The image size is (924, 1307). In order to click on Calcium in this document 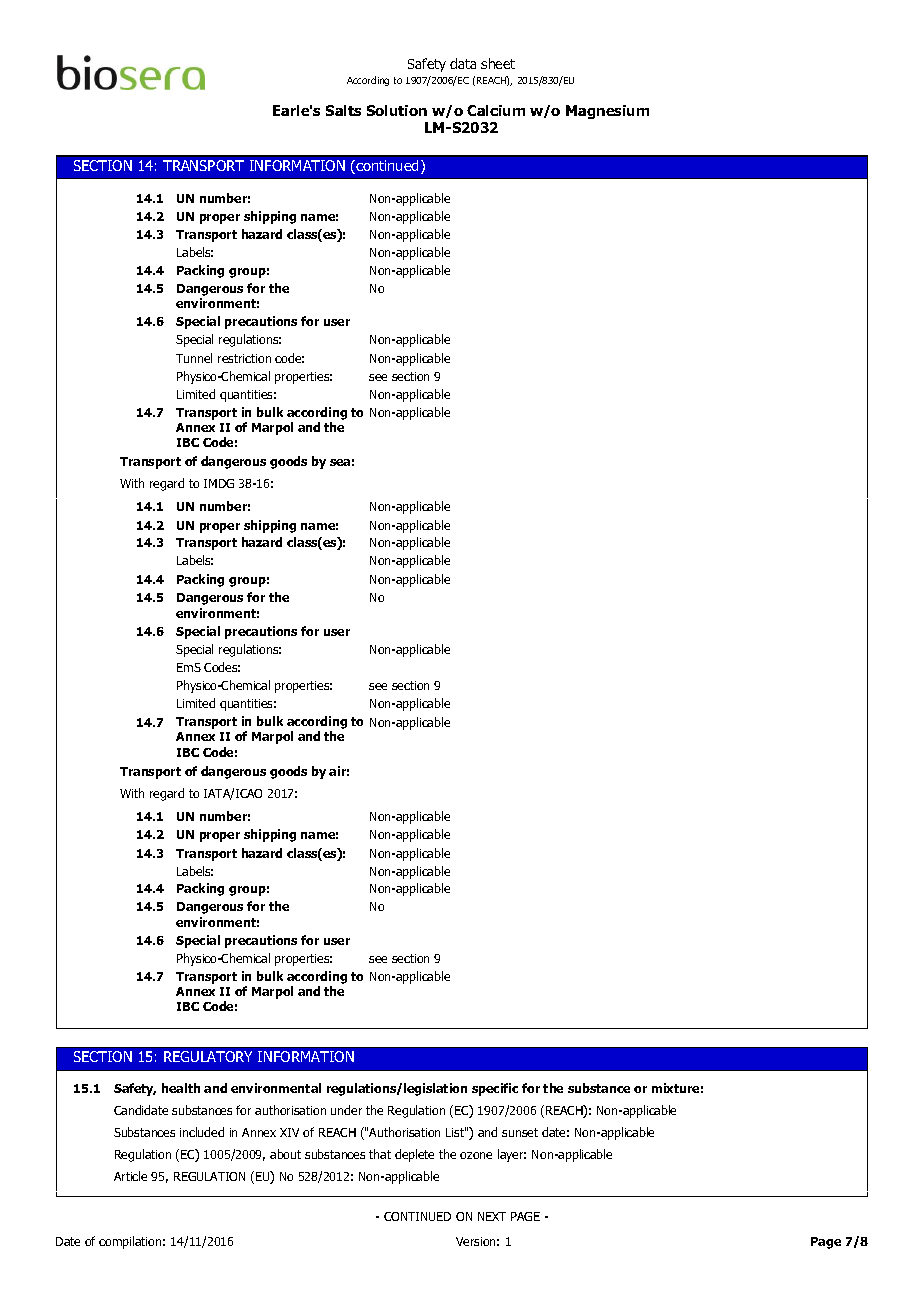, I will do `click(496, 110)`.
